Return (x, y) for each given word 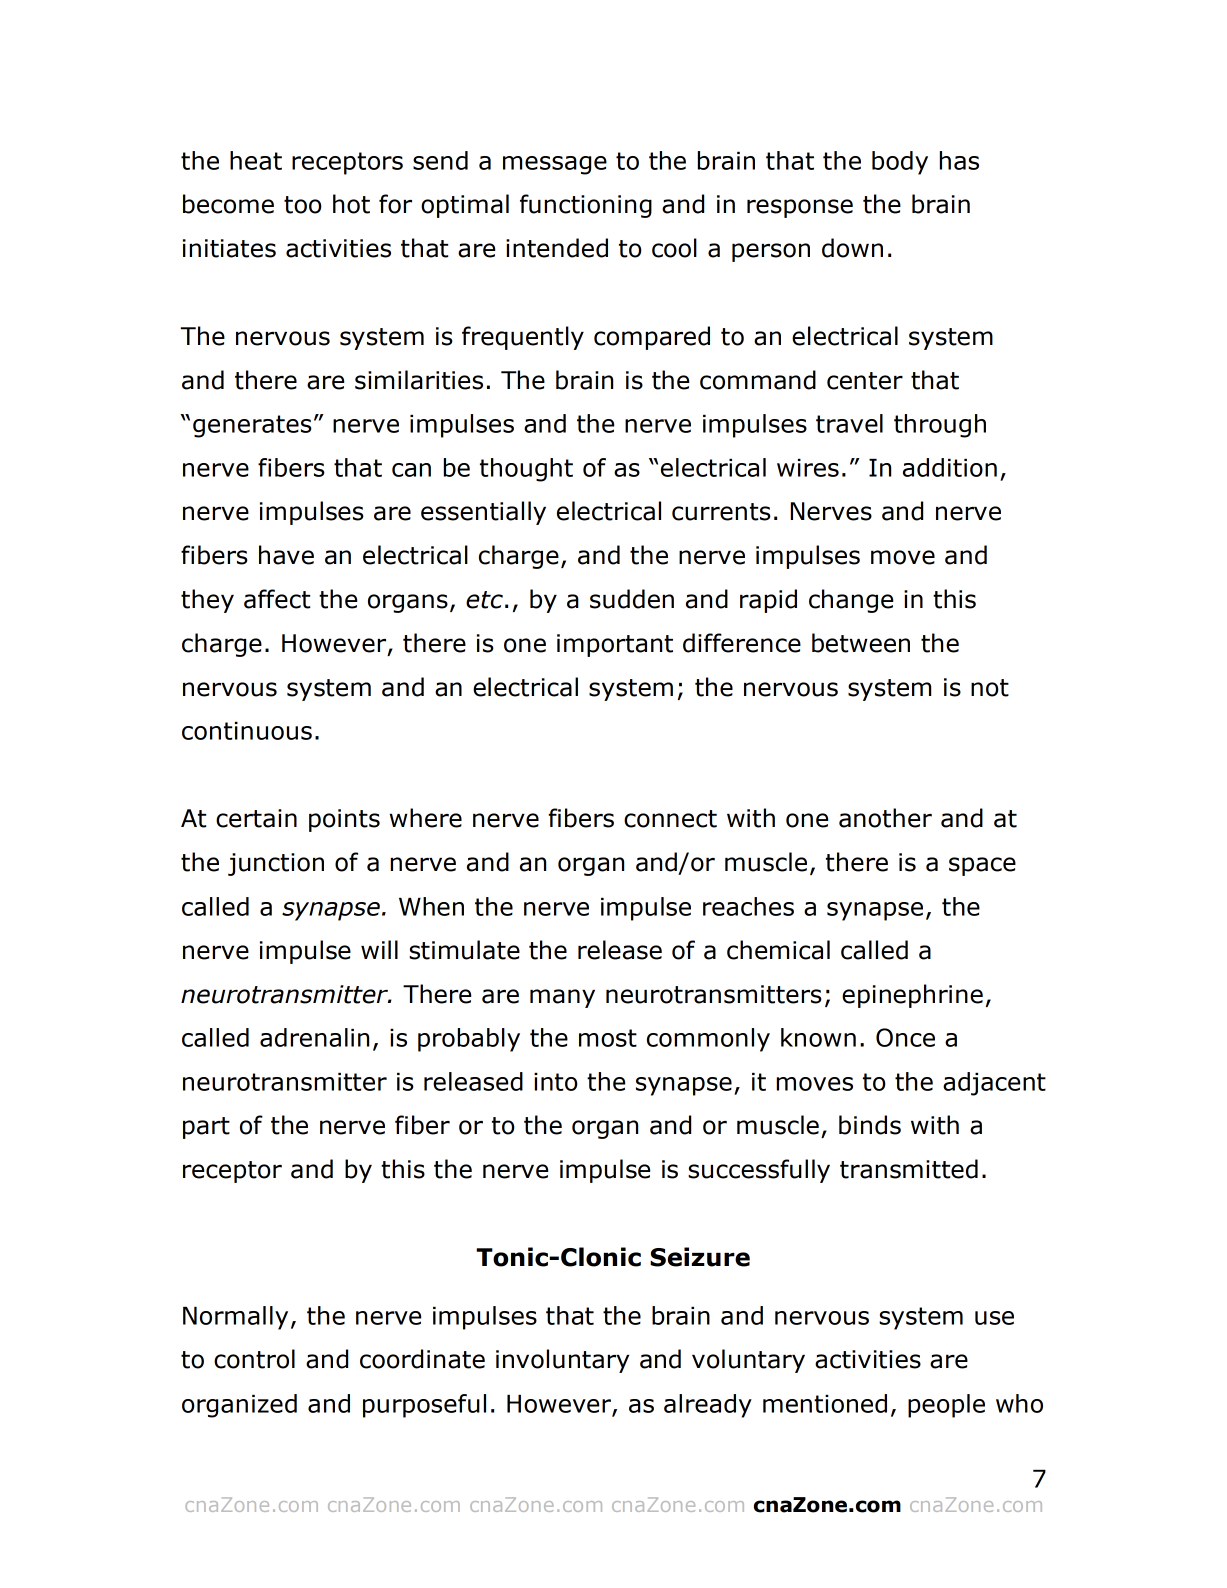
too (303, 205)
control (254, 1359)
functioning (586, 206)
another (885, 818)
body (900, 163)
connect (670, 819)
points (344, 820)
